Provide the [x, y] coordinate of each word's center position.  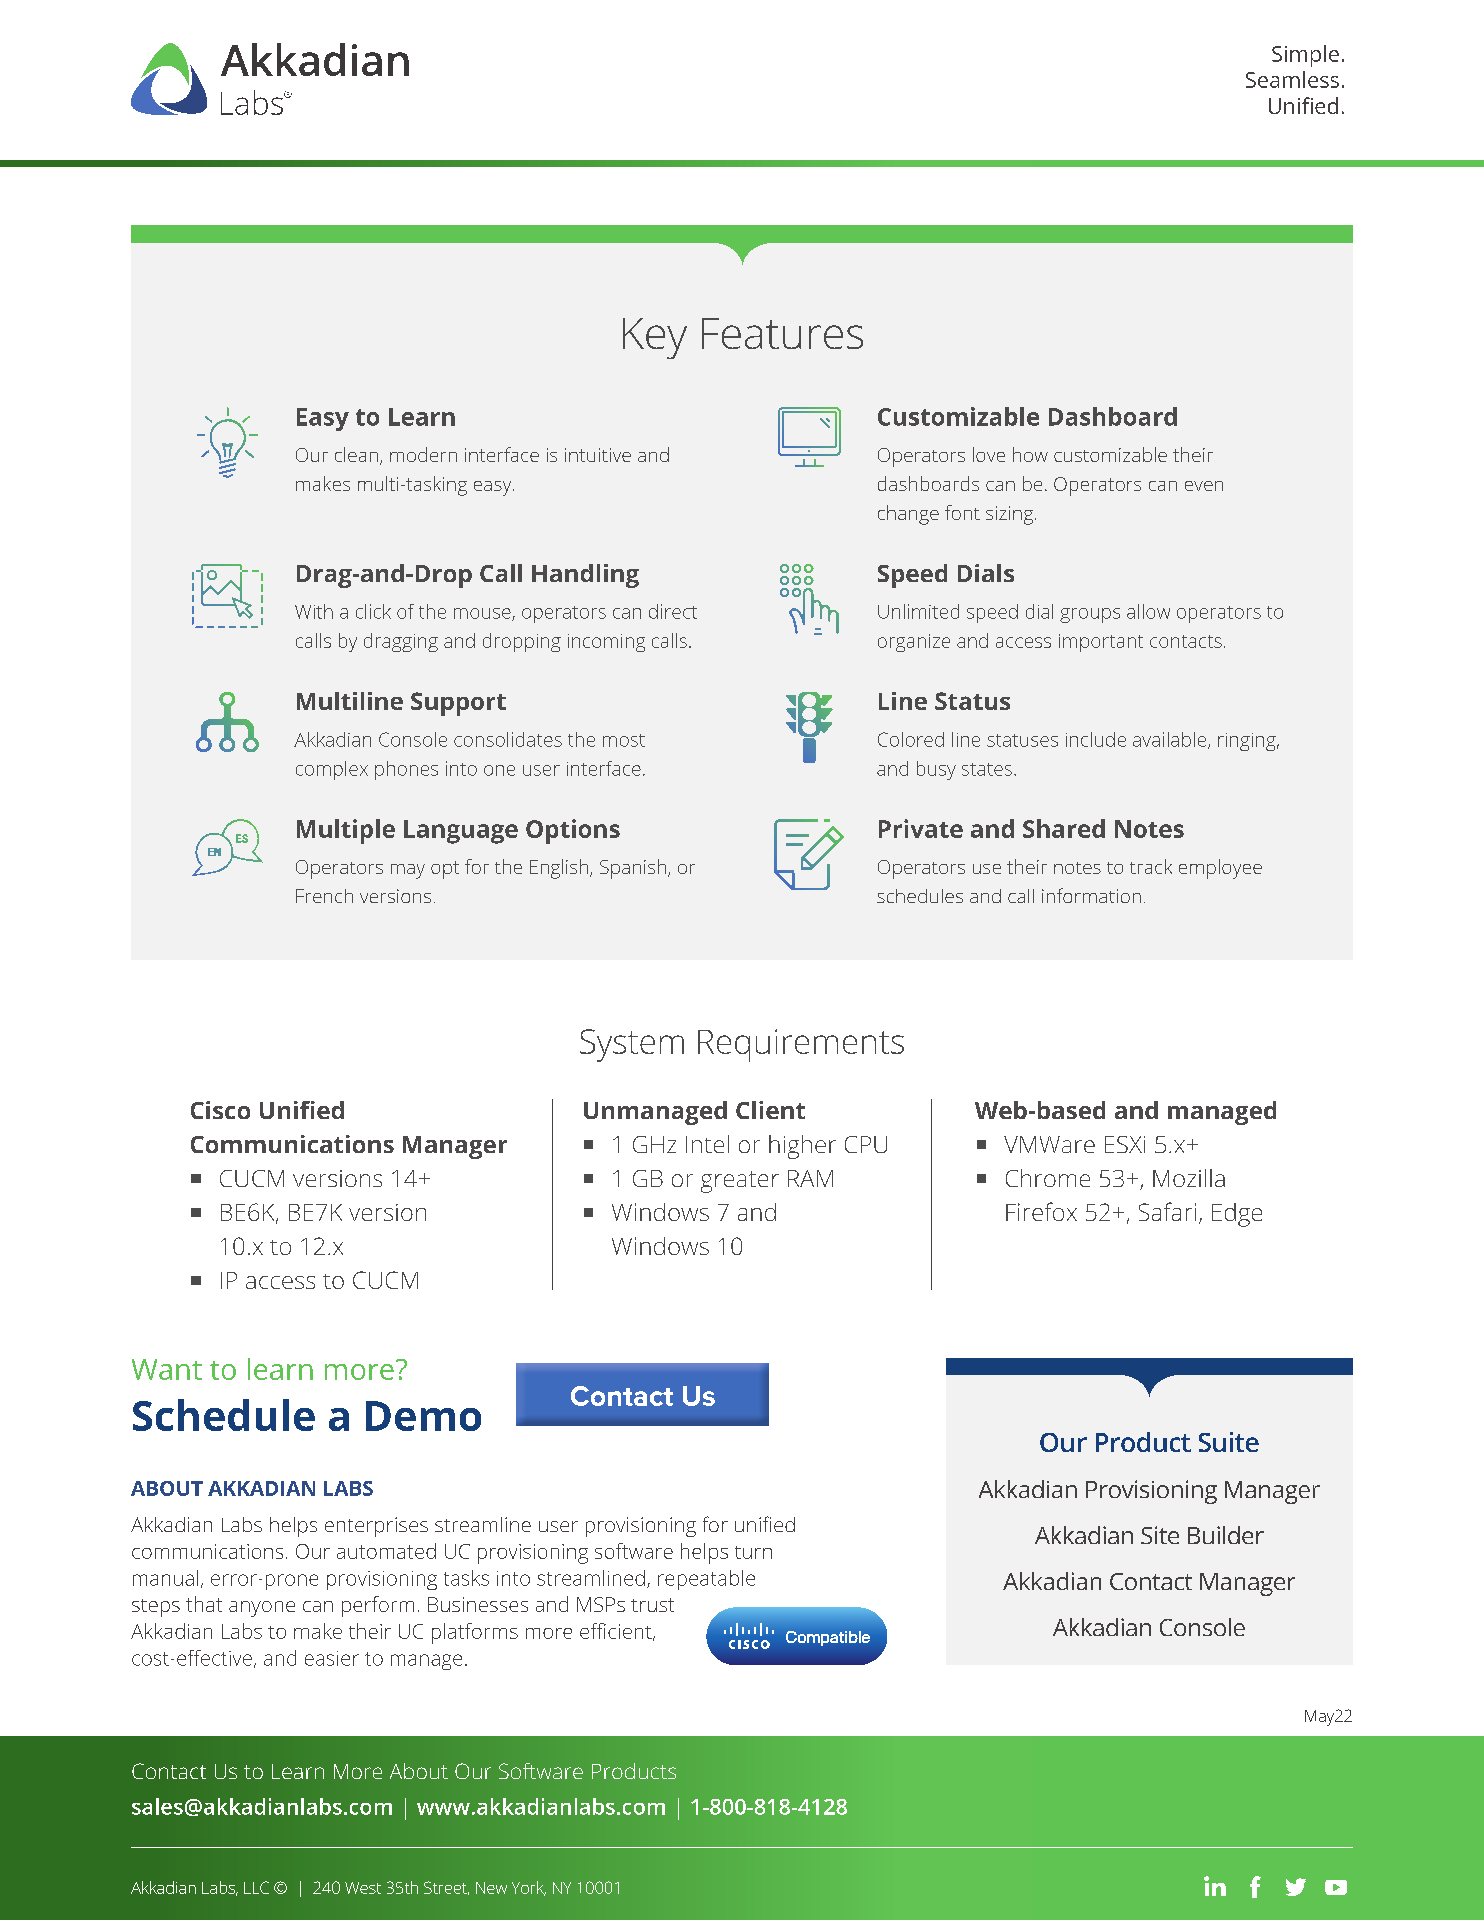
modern [423, 454]
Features [782, 333]
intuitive [598, 455]
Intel [707, 1144]
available [1171, 740]
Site [1160, 1535]
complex [332, 770]
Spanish [634, 869]
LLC [256, 1887]
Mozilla [1189, 1178]
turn [753, 1552]
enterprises [376, 1527]
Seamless [1292, 79]
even [1204, 486]
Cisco [220, 1110]
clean [356, 454]
